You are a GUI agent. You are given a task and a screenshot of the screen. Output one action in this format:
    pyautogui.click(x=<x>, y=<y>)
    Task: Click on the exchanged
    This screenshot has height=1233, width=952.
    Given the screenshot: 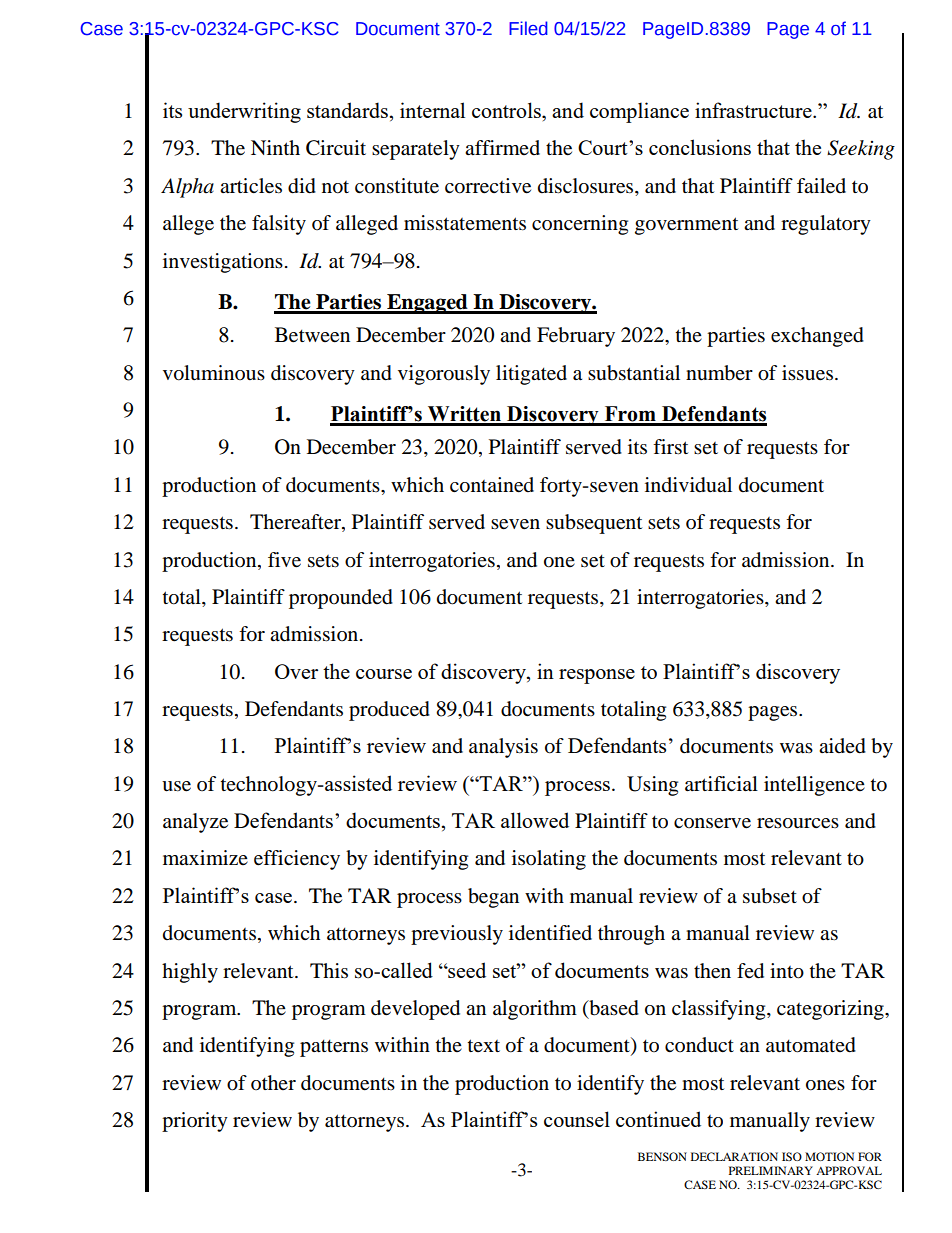 What is the action you would take?
    pyautogui.click(x=817, y=337)
